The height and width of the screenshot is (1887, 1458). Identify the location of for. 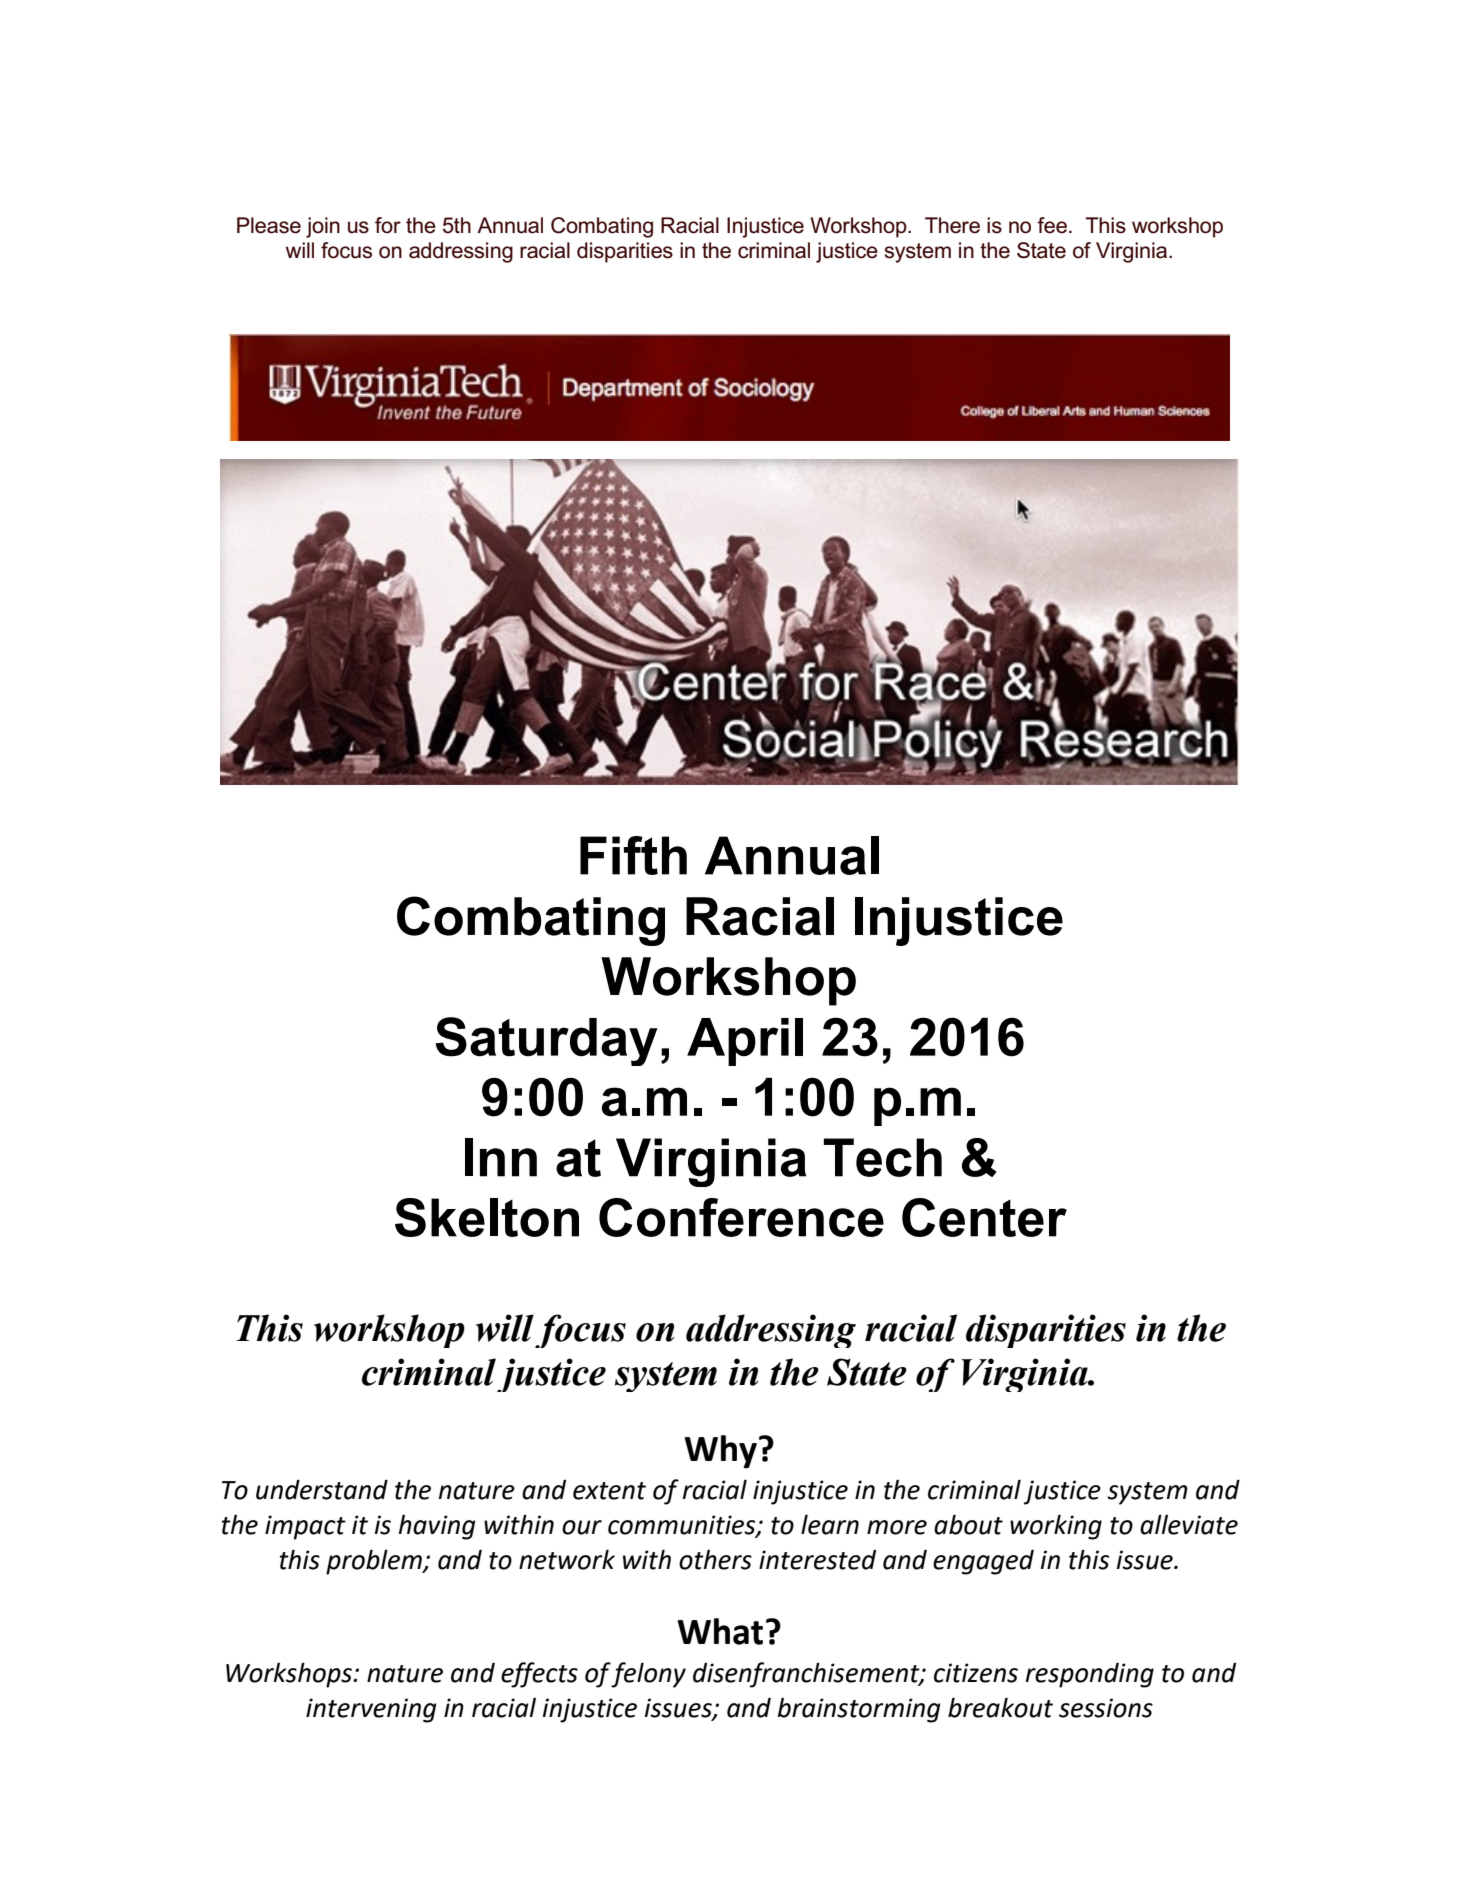
(388, 225).
